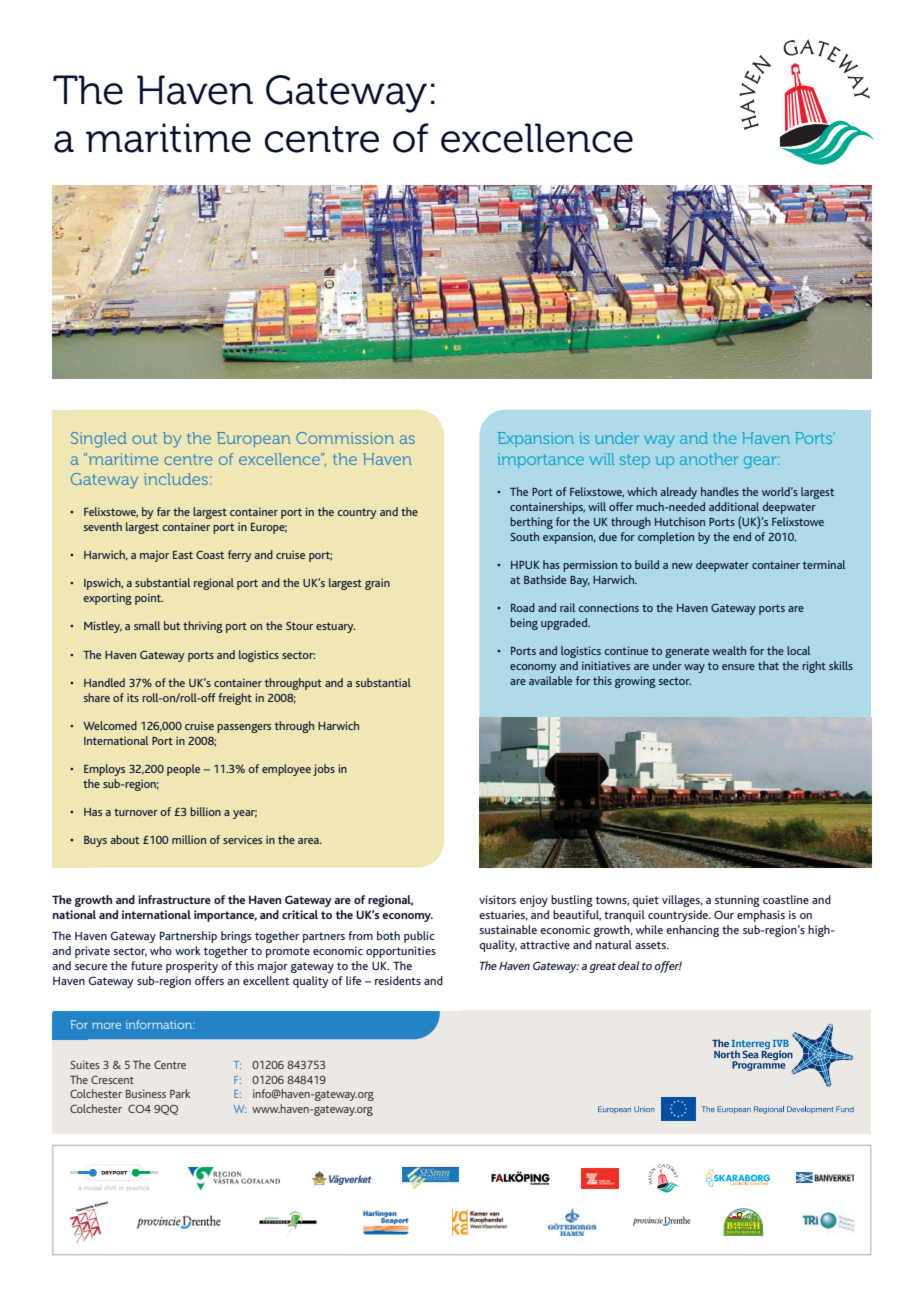 The image size is (924, 1308). What do you see at coordinates (176, 479) in the page?
I see `includes` at bounding box center [176, 479].
